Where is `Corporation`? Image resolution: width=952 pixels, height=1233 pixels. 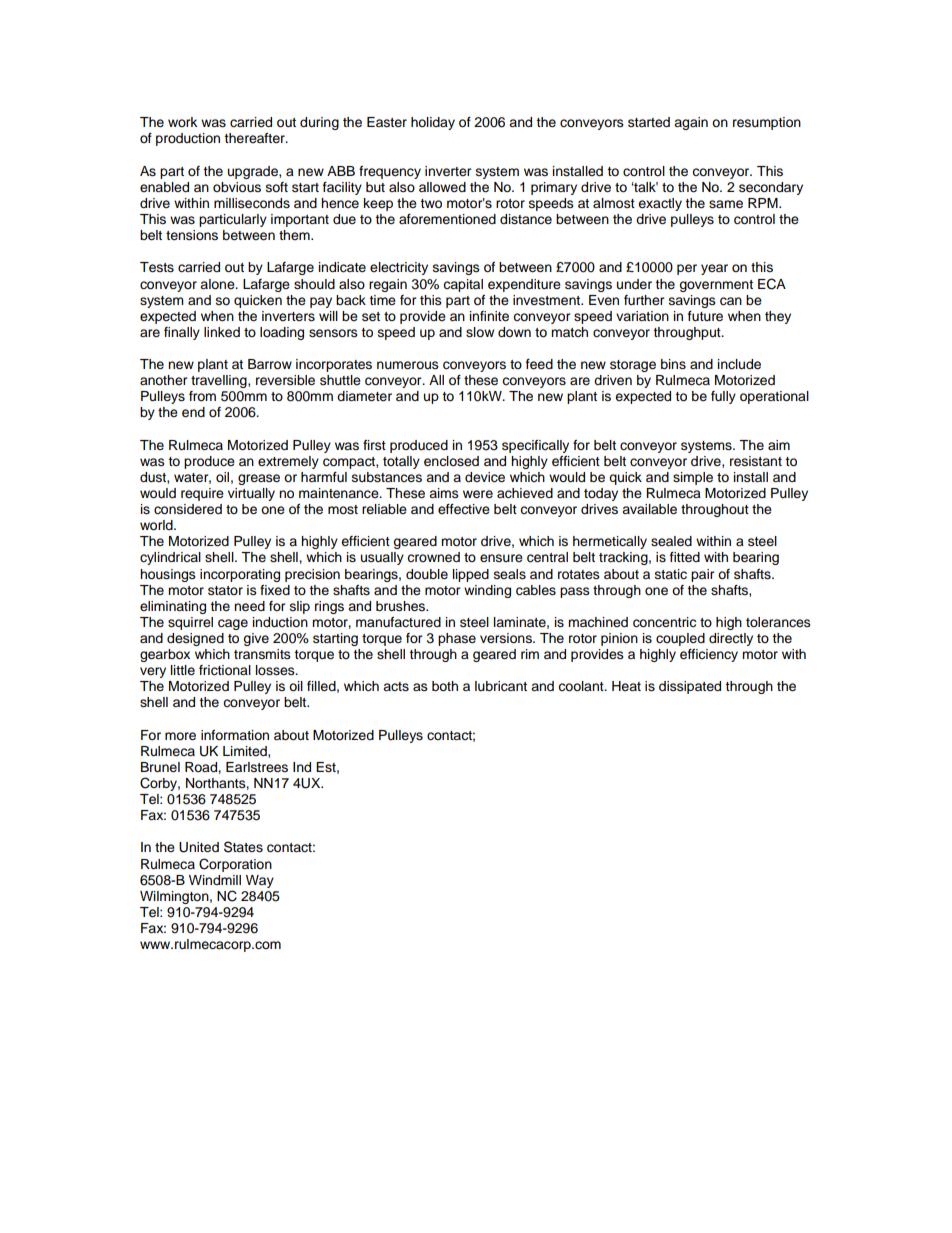 Corporation is located at coordinates (235, 865).
